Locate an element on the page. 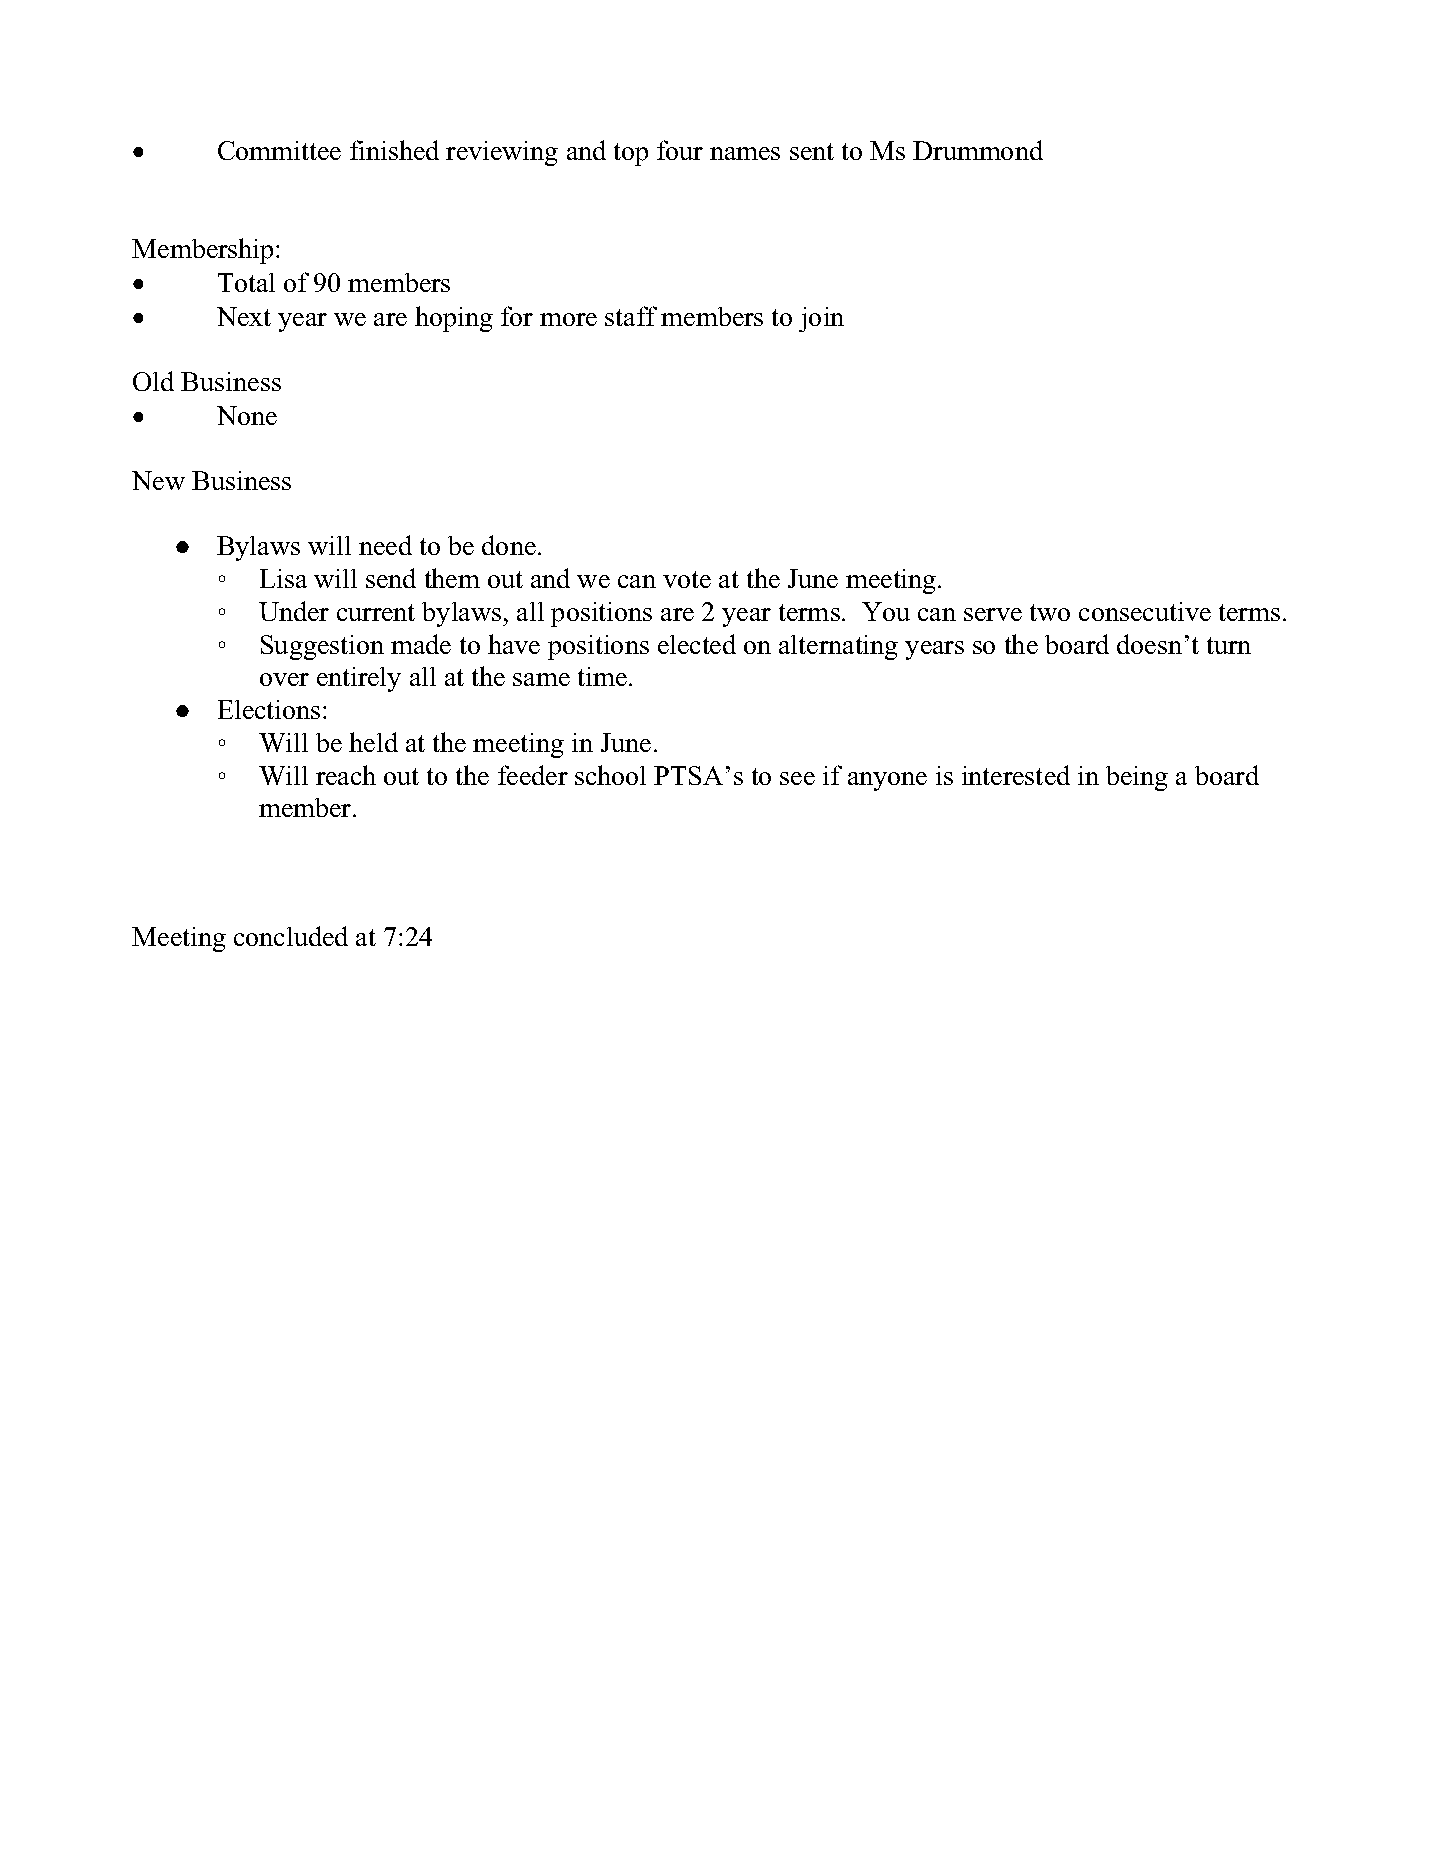 The height and width of the document is (1856, 1434). staff is located at coordinates (631, 316).
